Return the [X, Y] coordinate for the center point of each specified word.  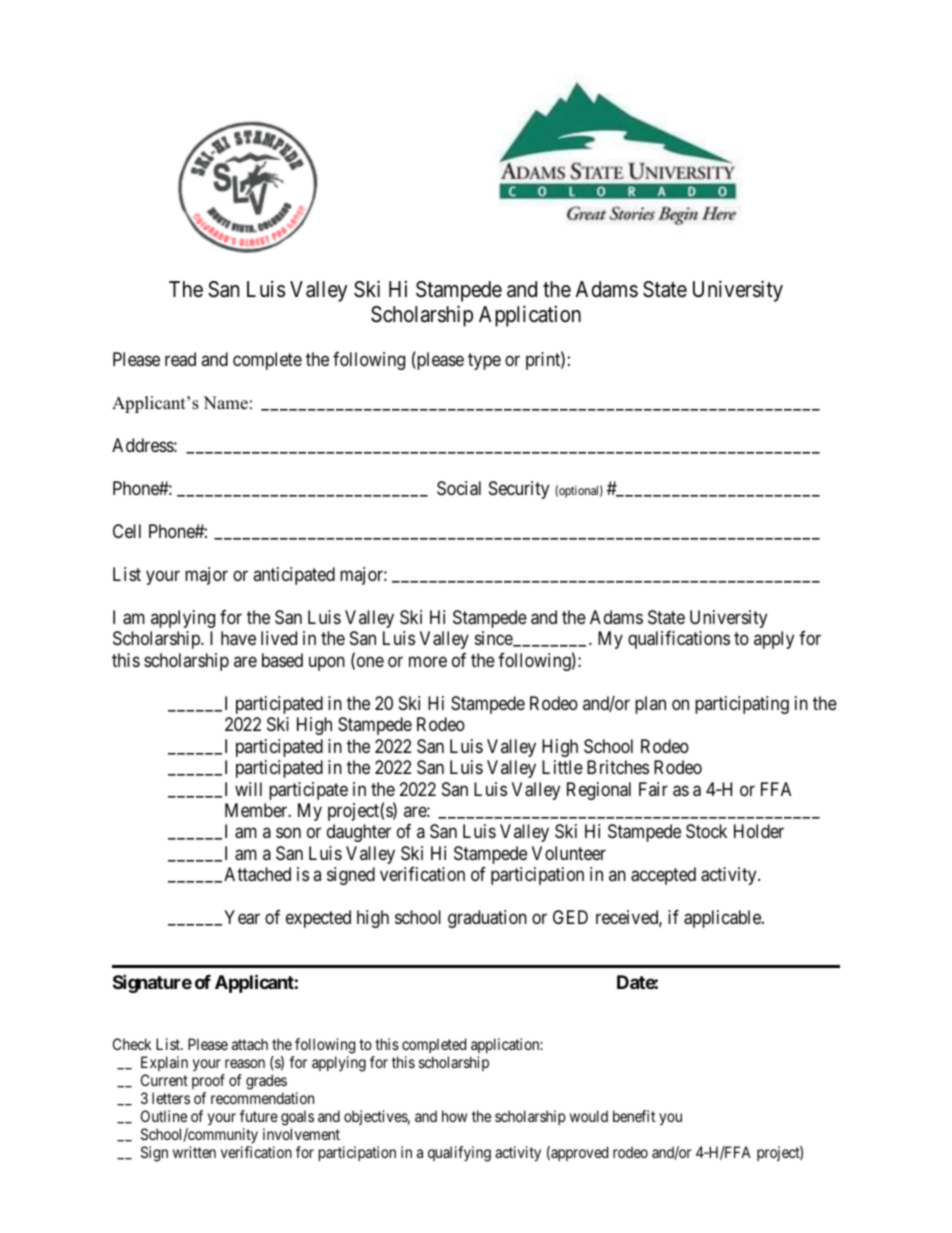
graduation [487, 919]
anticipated [294, 576]
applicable [723, 919]
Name [225, 403]
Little [562, 767]
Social [459, 488]
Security [519, 490]
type [484, 361]
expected [318, 919]
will [248, 789]
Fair [653, 789]
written [194, 1152]
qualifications [679, 640]
